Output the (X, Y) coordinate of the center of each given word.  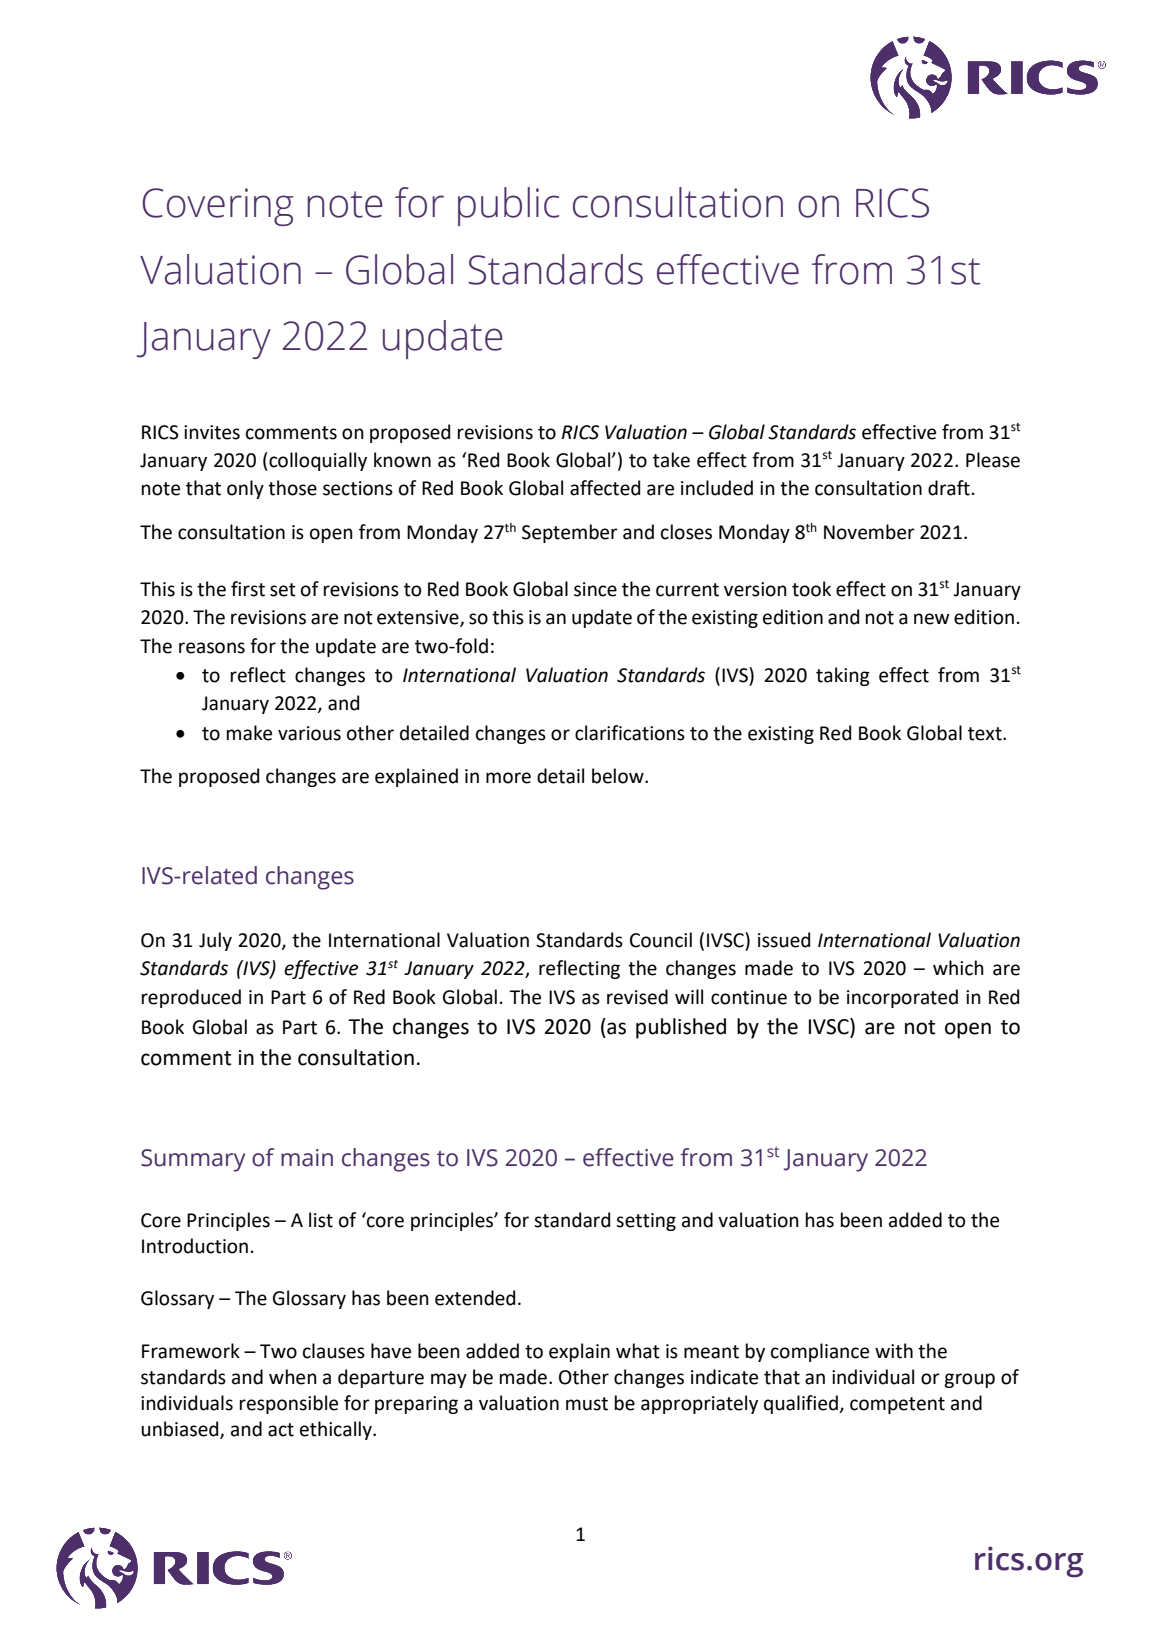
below (619, 776)
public (508, 206)
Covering (218, 207)
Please (993, 460)
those (292, 488)
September (570, 533)
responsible (289, 1404)
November (869, 532)
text (986, 734)
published (681, 1028)
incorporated (902, 998)
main (307, 1158)
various (309, 733)
